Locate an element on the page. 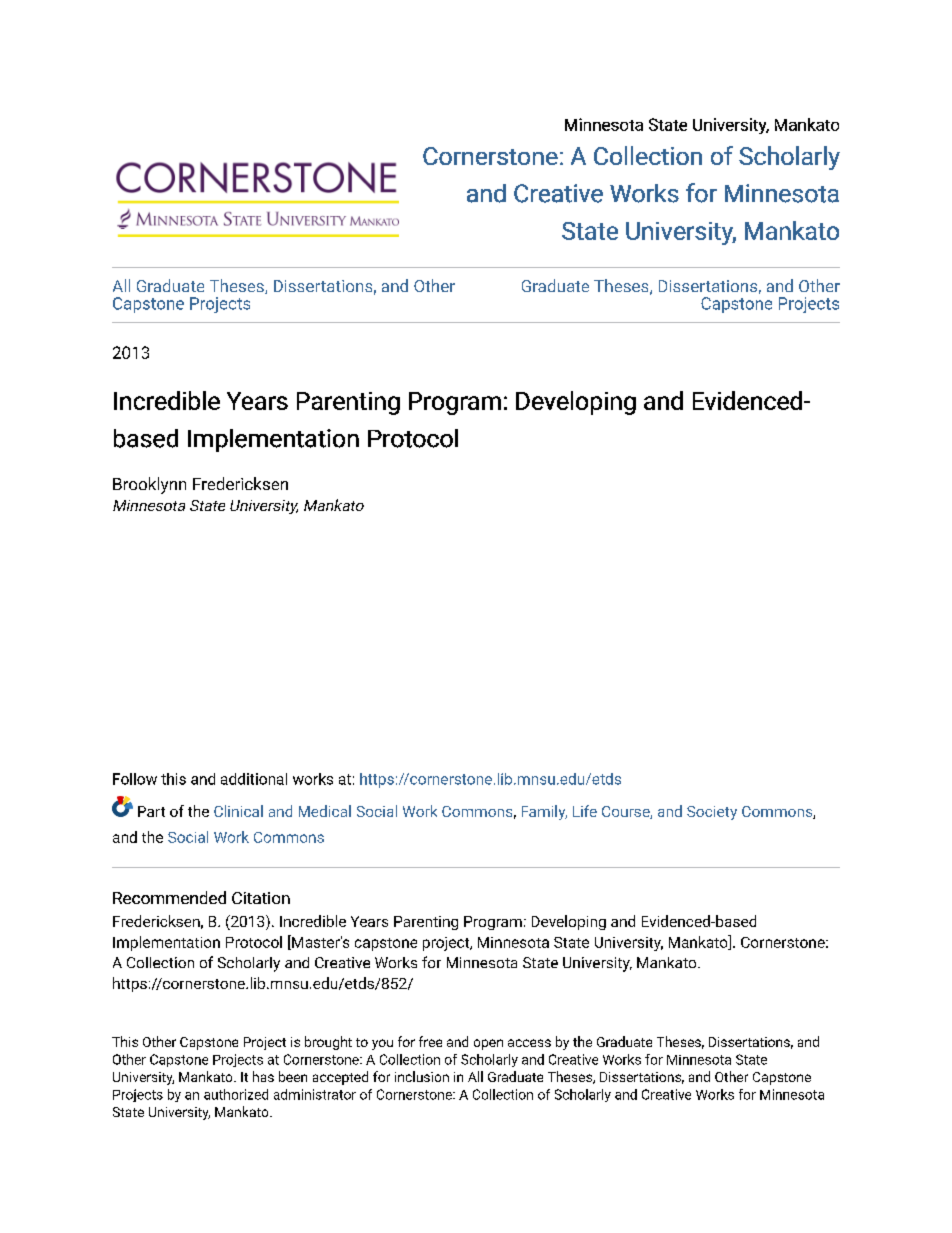 This page has width=952, height=1233. authorized is located at coordinates (236, 1094).
